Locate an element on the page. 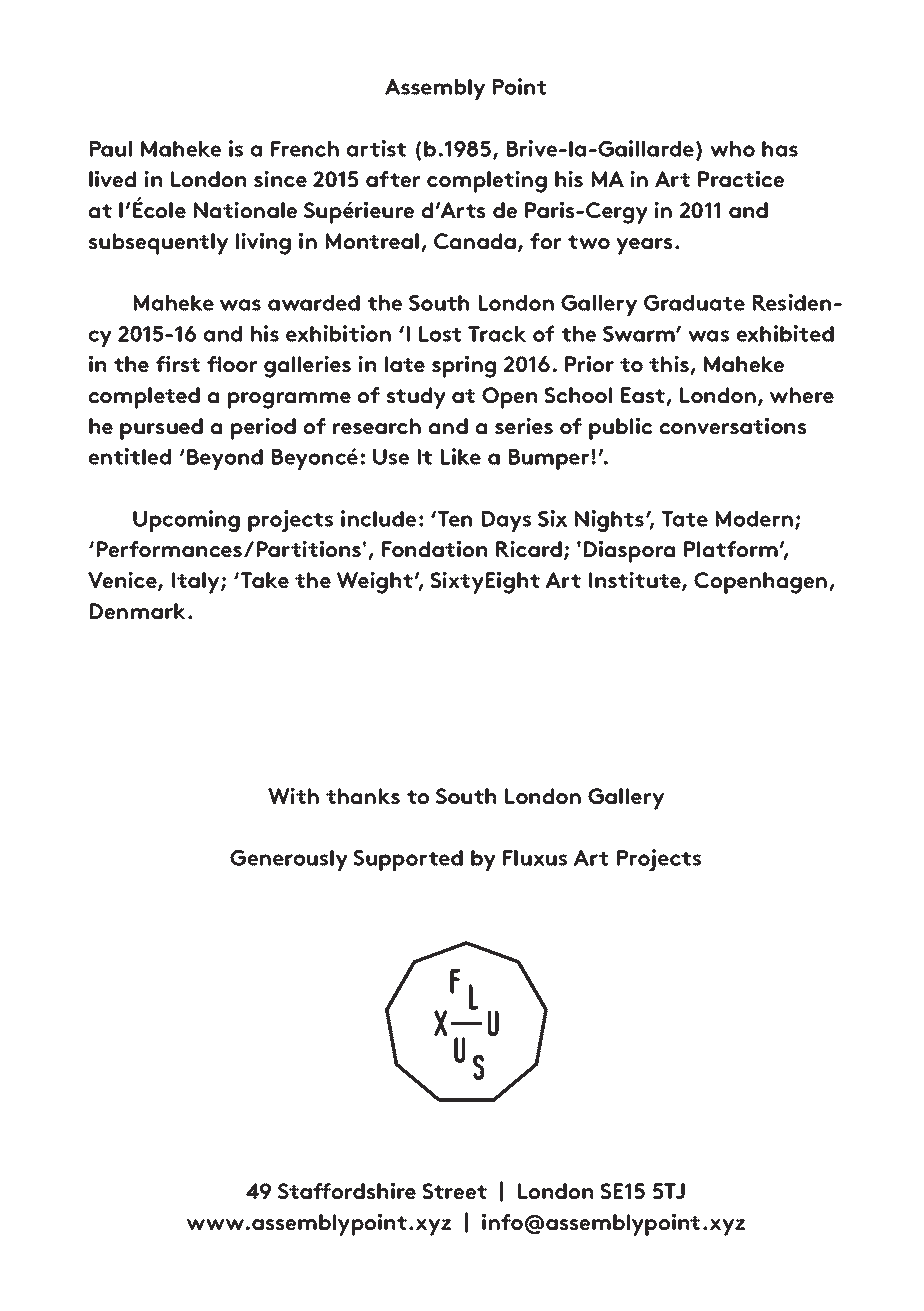 The image size is (924, 1311). completing is located at coordinates (487, 181).
